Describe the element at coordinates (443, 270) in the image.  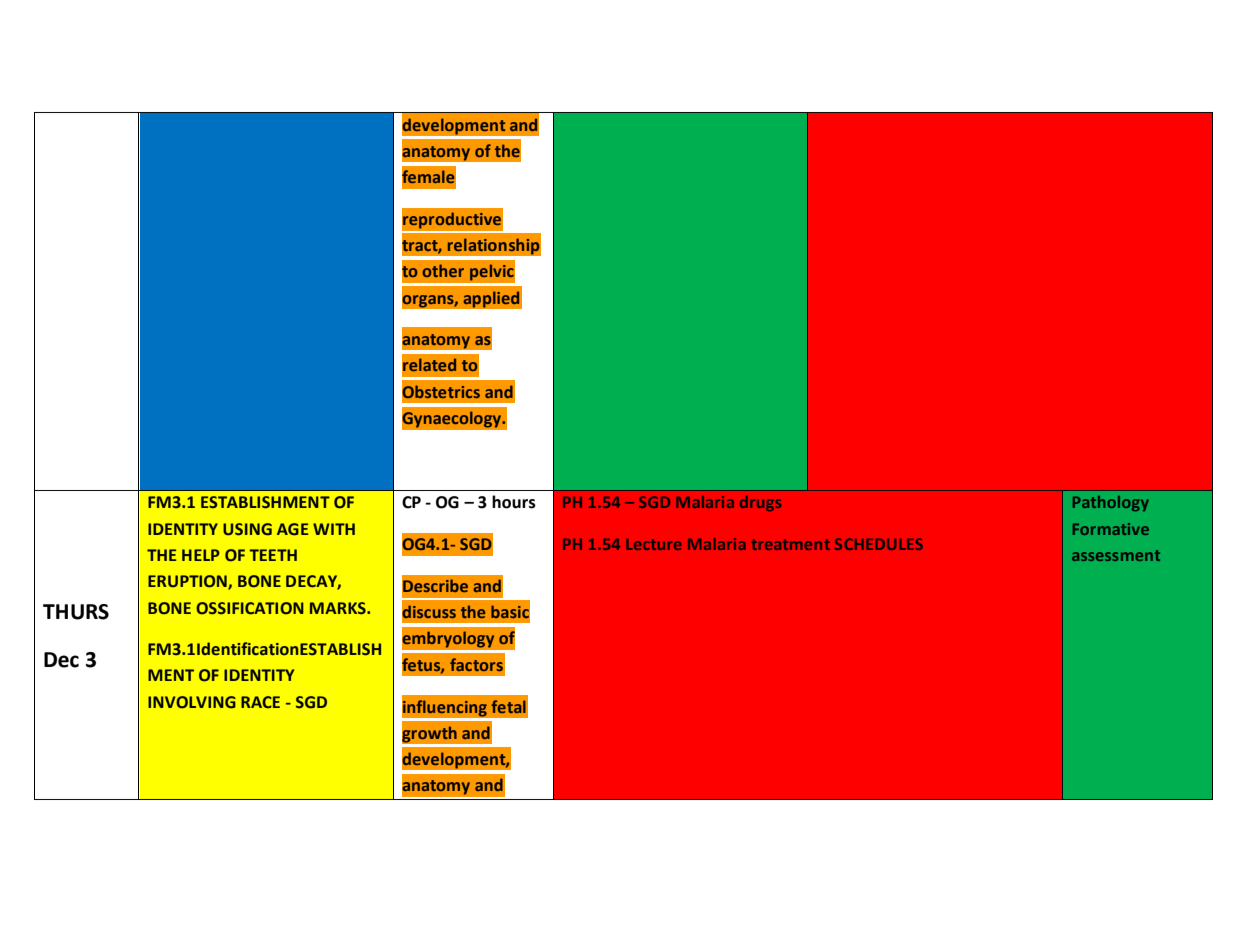
I see `other` at that location.
